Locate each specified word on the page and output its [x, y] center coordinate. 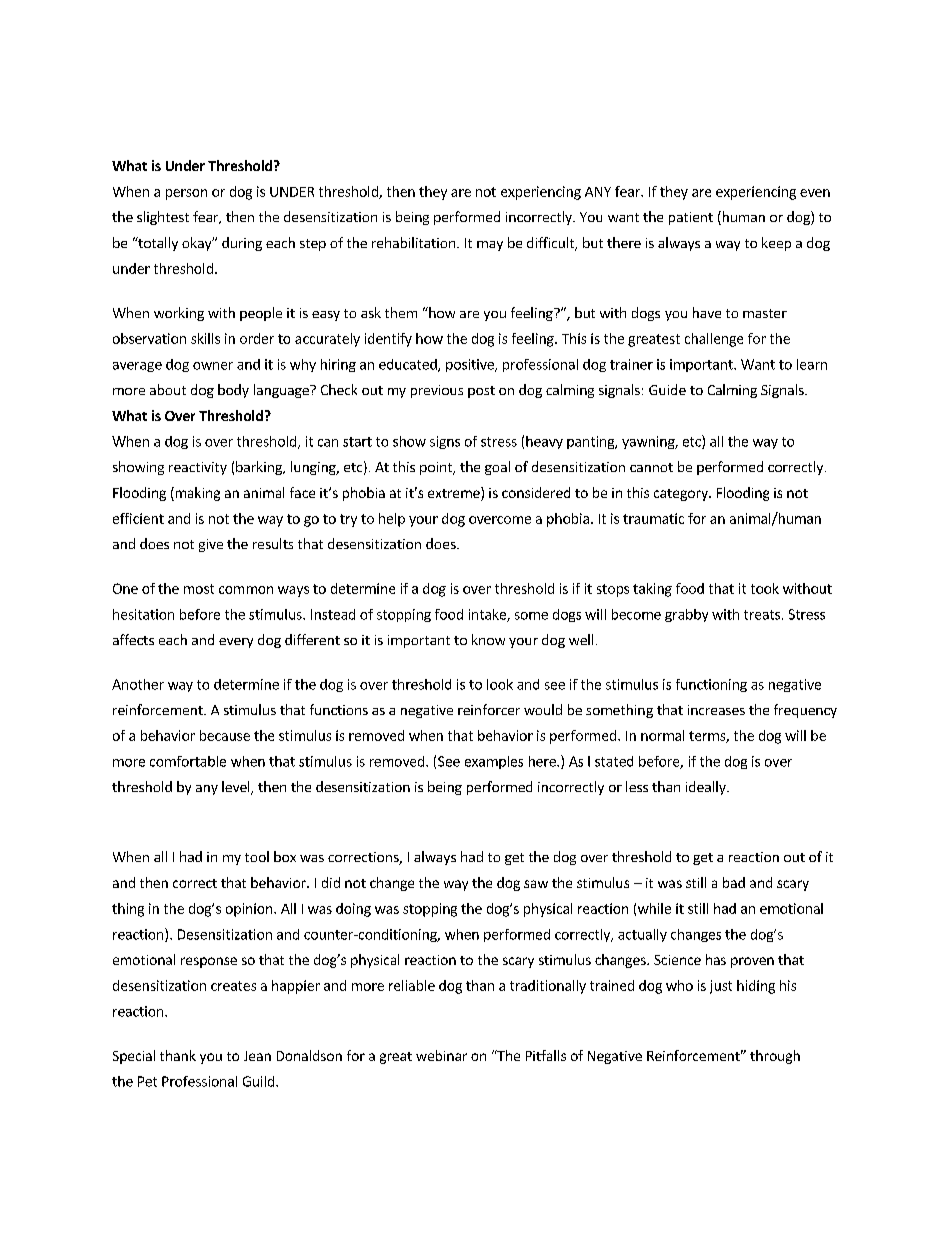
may [490, 246]
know [488, 639]
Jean [257, 1056]
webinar [441, 1055]
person [186, 194]
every [236, 643]
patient [691, 218]
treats [763, 615]
